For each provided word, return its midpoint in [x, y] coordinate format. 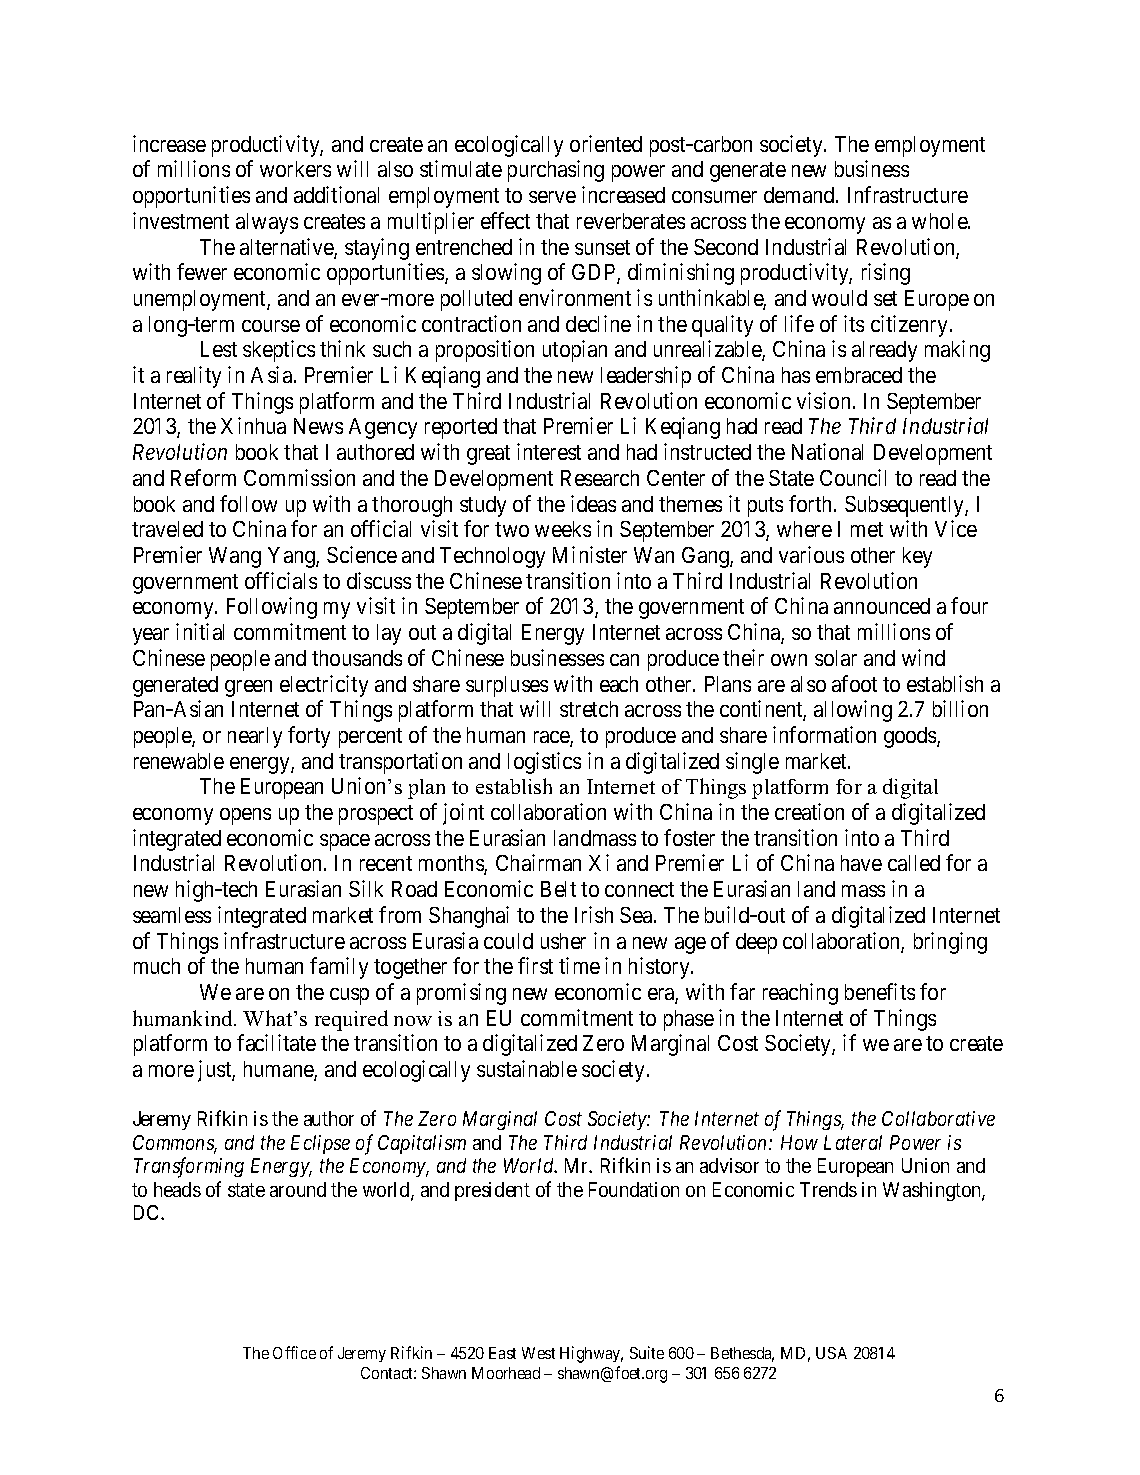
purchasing [556, 171]
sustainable [527, 1068]
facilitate [276, 1042]
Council [853, 477]
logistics [544, 763]
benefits [880, 991]
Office [294, 1352]
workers [295, 169]
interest [549, 451]
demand [800, 195]
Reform [203, 477]
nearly [255, 737]
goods [911, 737]
